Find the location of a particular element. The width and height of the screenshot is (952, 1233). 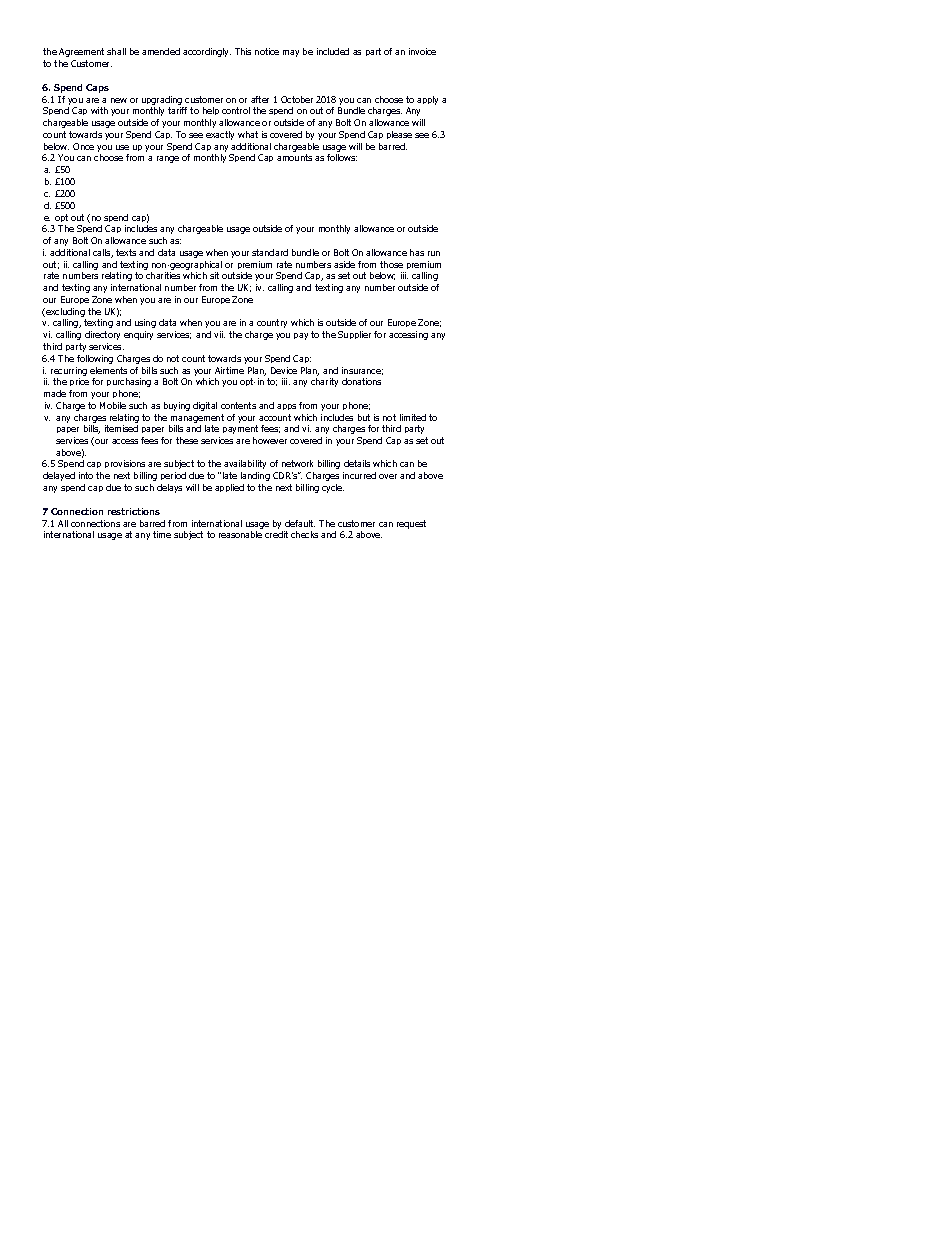

contents is located at coordinates (238, 405).
